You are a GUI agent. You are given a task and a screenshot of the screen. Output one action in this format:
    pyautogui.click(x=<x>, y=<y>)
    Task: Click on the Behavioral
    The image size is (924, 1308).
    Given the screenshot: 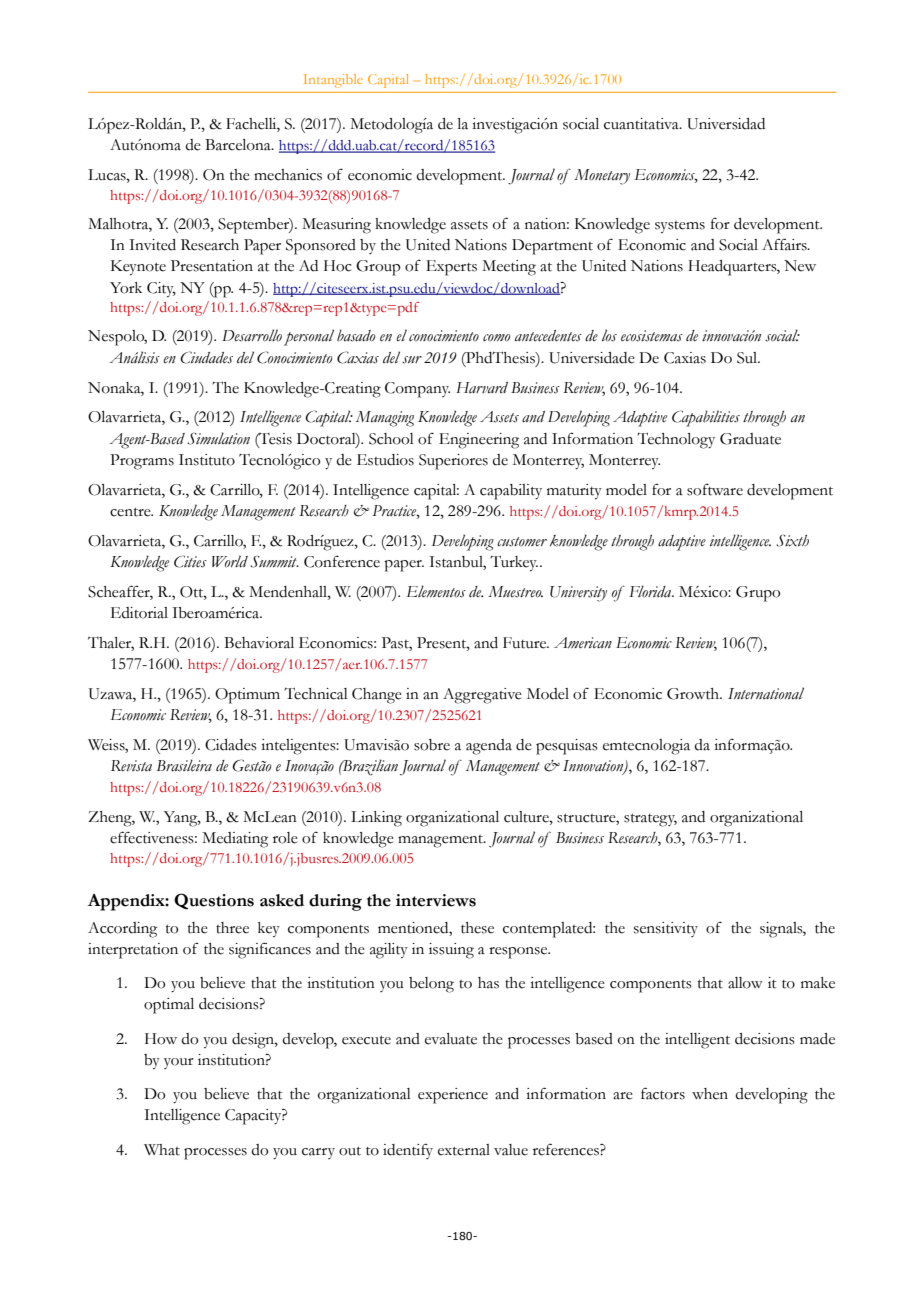 What is the action you would take?
    pyautogui.click(x=259, y=643)
